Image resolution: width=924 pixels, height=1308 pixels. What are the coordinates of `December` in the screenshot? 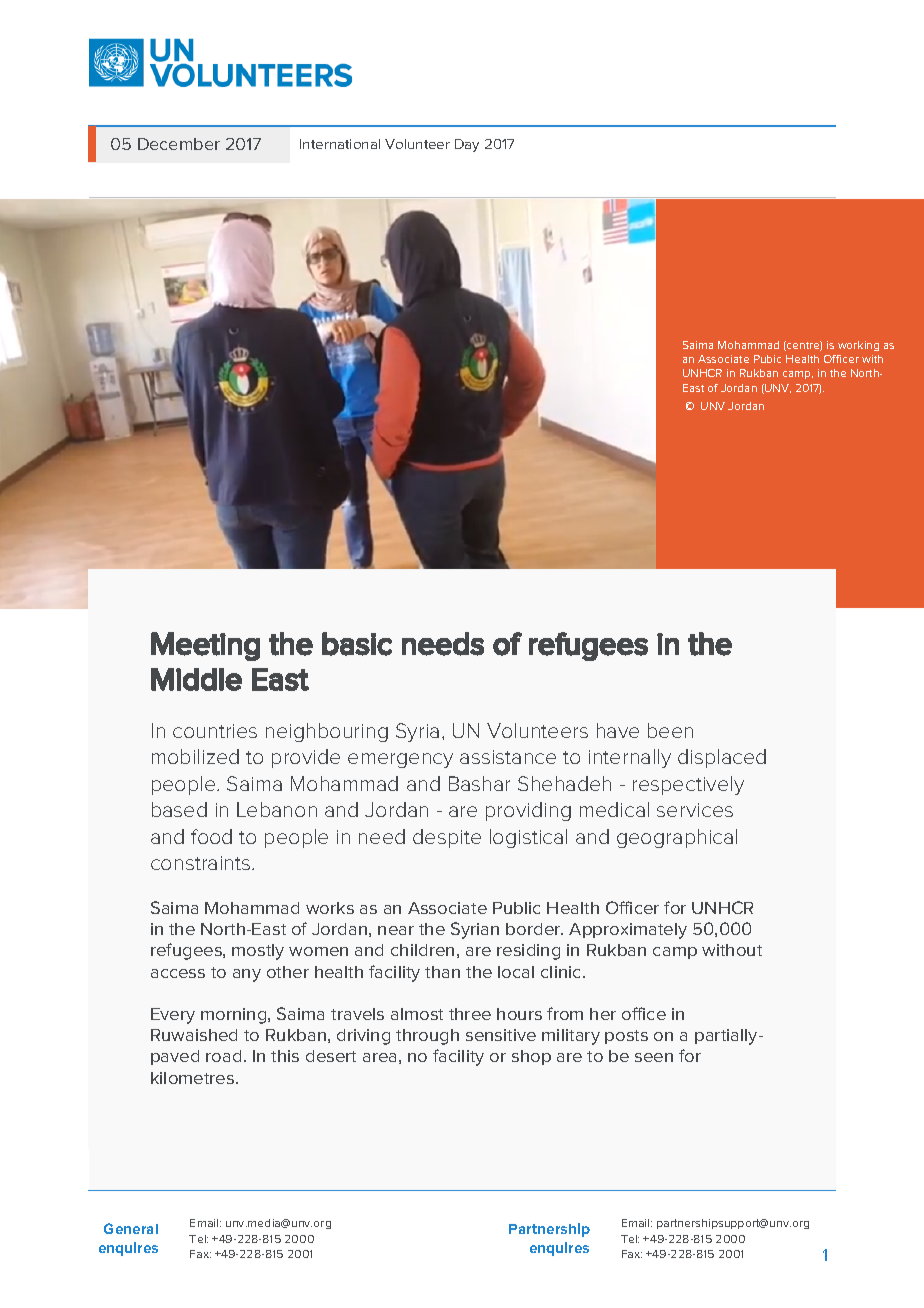 It's located at (179, 144).
